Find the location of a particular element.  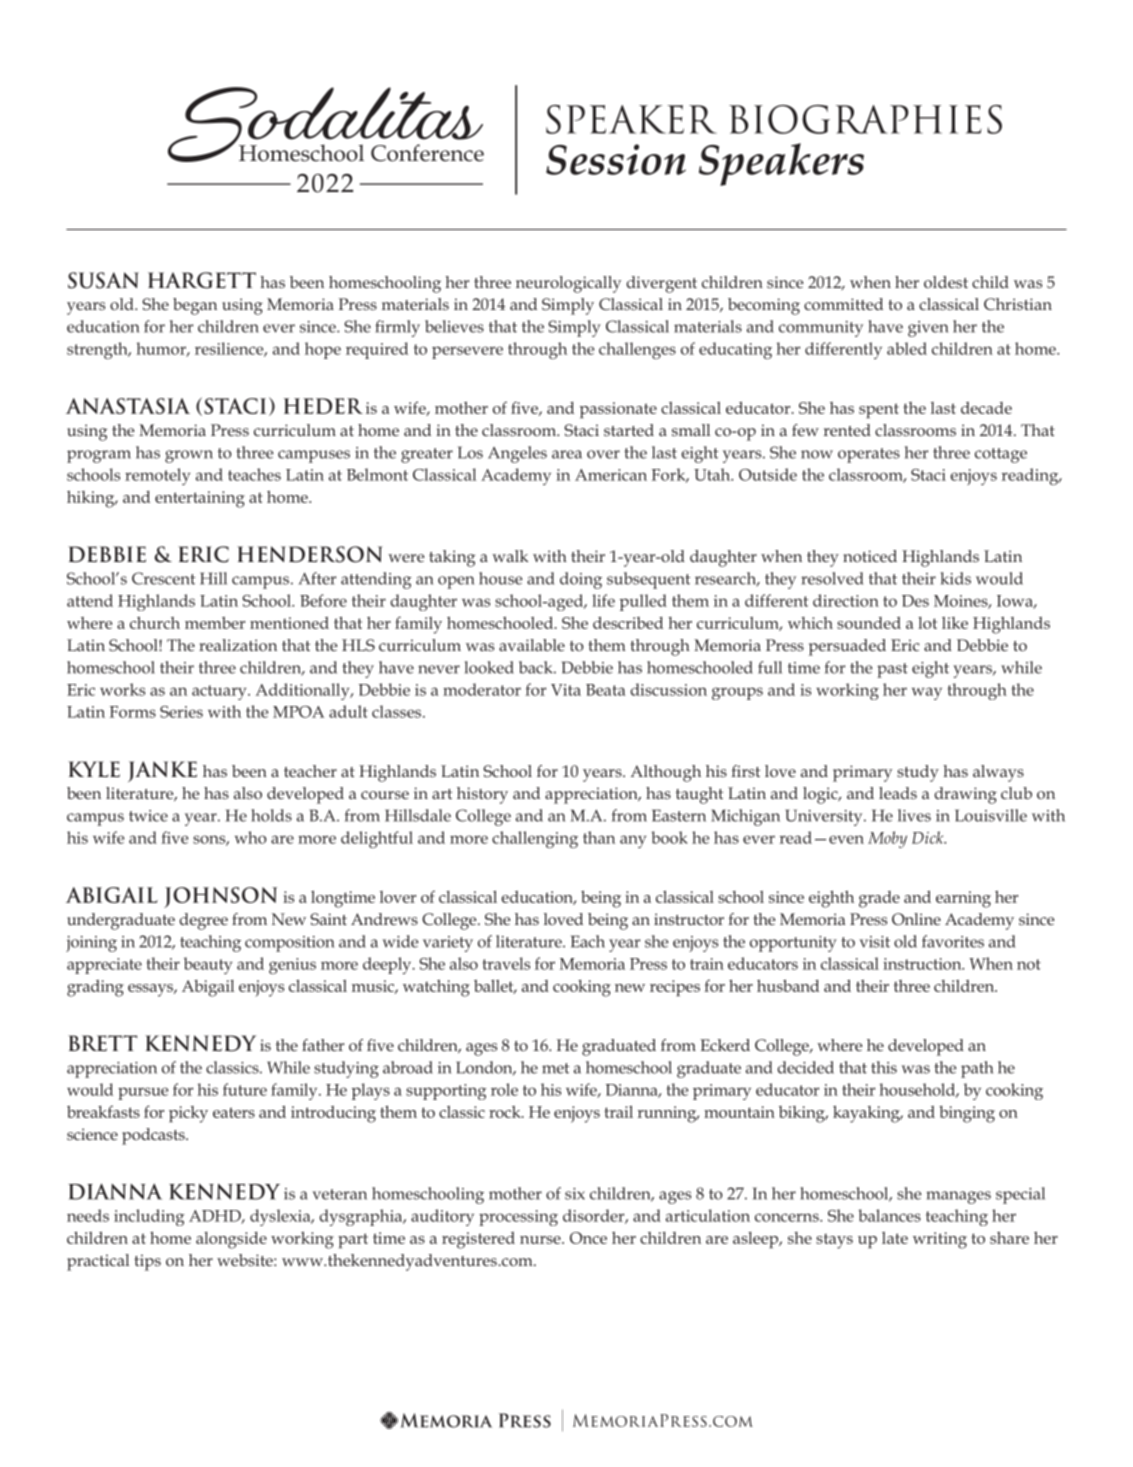

BIOGRAPHIES is located at coordinates (865, 119).
